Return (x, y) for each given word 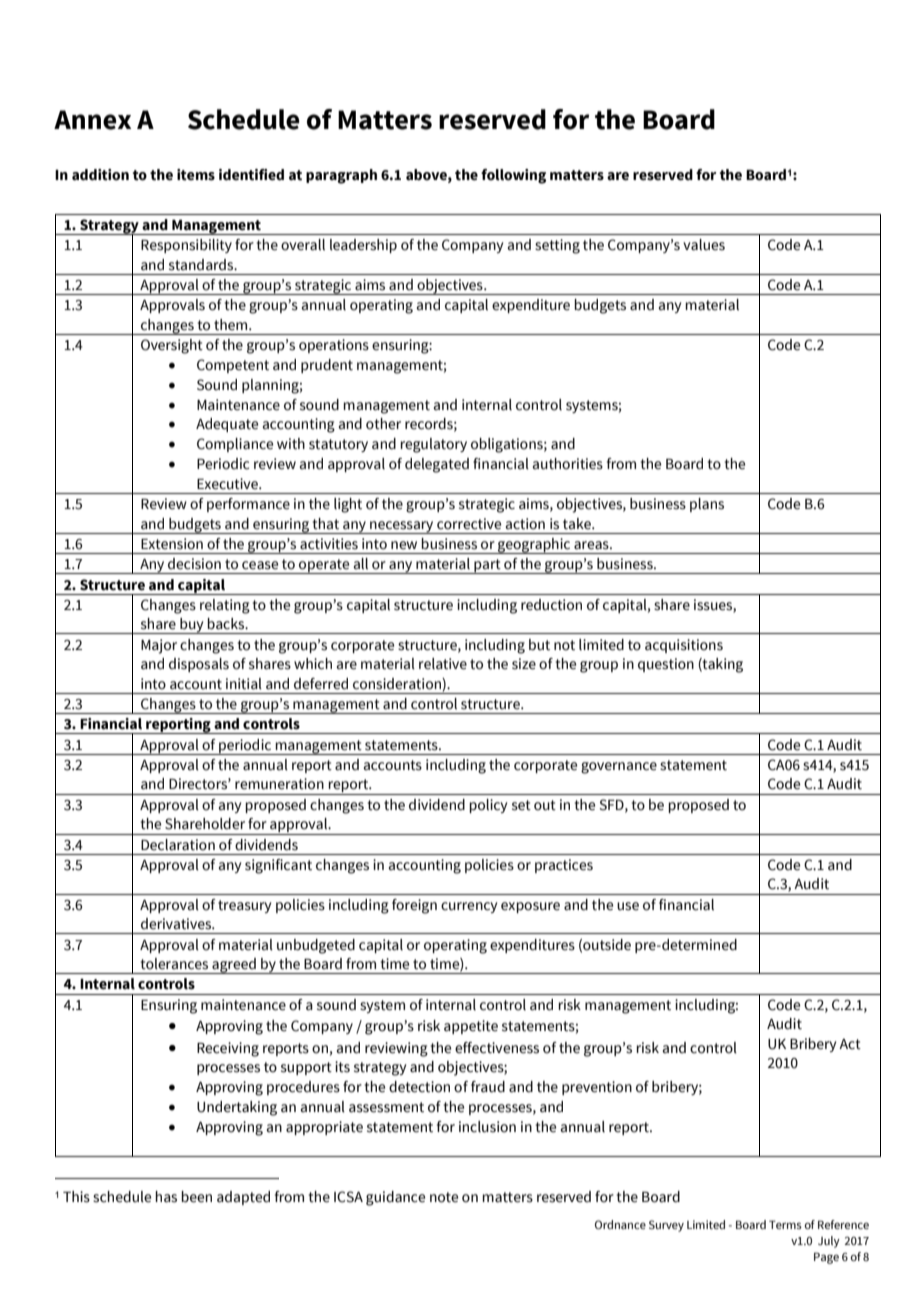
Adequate (227, 425)
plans (707, 505)
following (513, 176)
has (166, 1197)
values (704, 245)
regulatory (433, 445)
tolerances (174, 964)
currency (469, 907)
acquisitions (684, 646)
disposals (199, 665)
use (628, 906)
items (196, 175)
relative (443, 664)
